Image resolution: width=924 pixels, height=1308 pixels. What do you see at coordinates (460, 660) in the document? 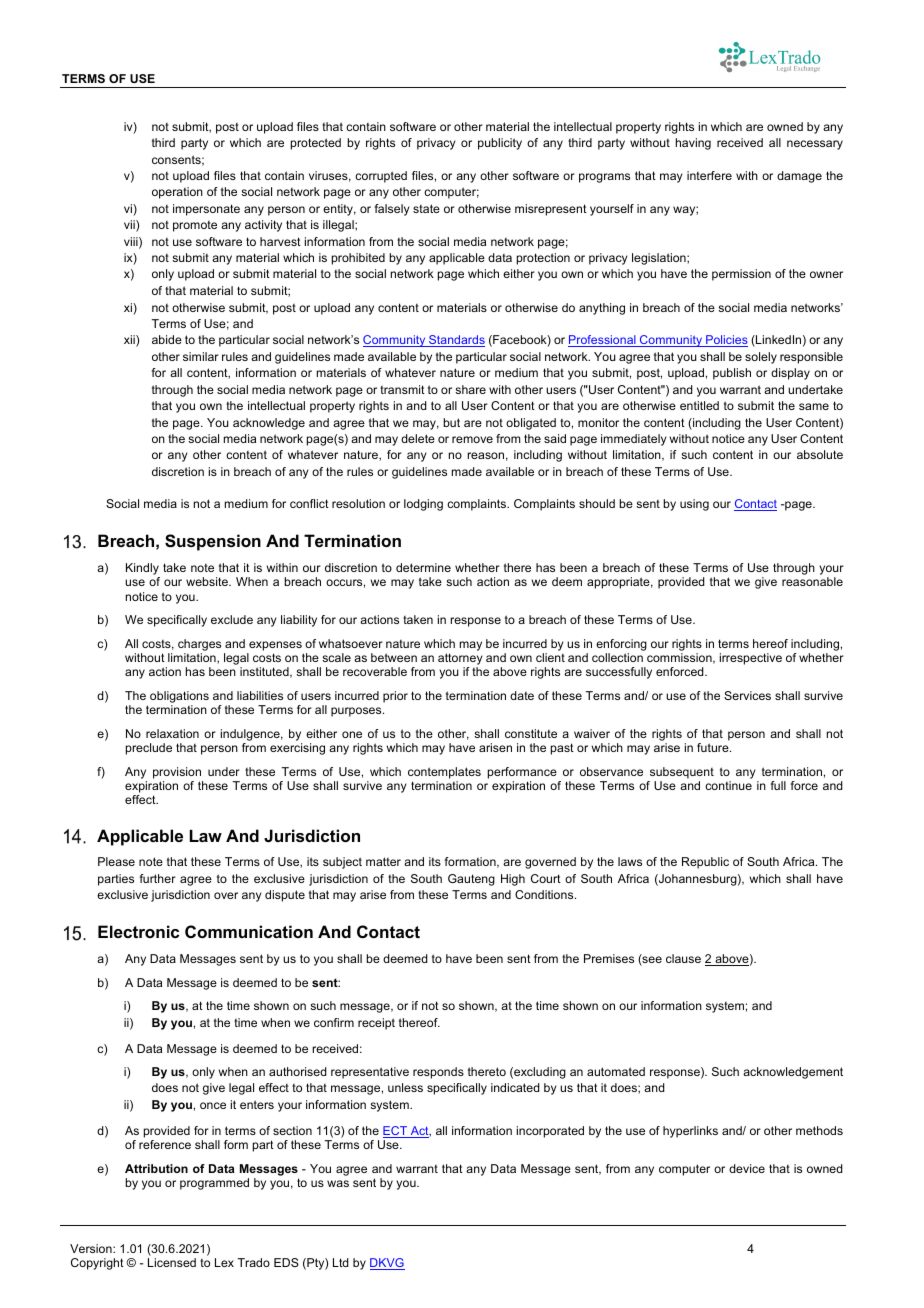
I see `attorney` at bounding box center [460, 660].
